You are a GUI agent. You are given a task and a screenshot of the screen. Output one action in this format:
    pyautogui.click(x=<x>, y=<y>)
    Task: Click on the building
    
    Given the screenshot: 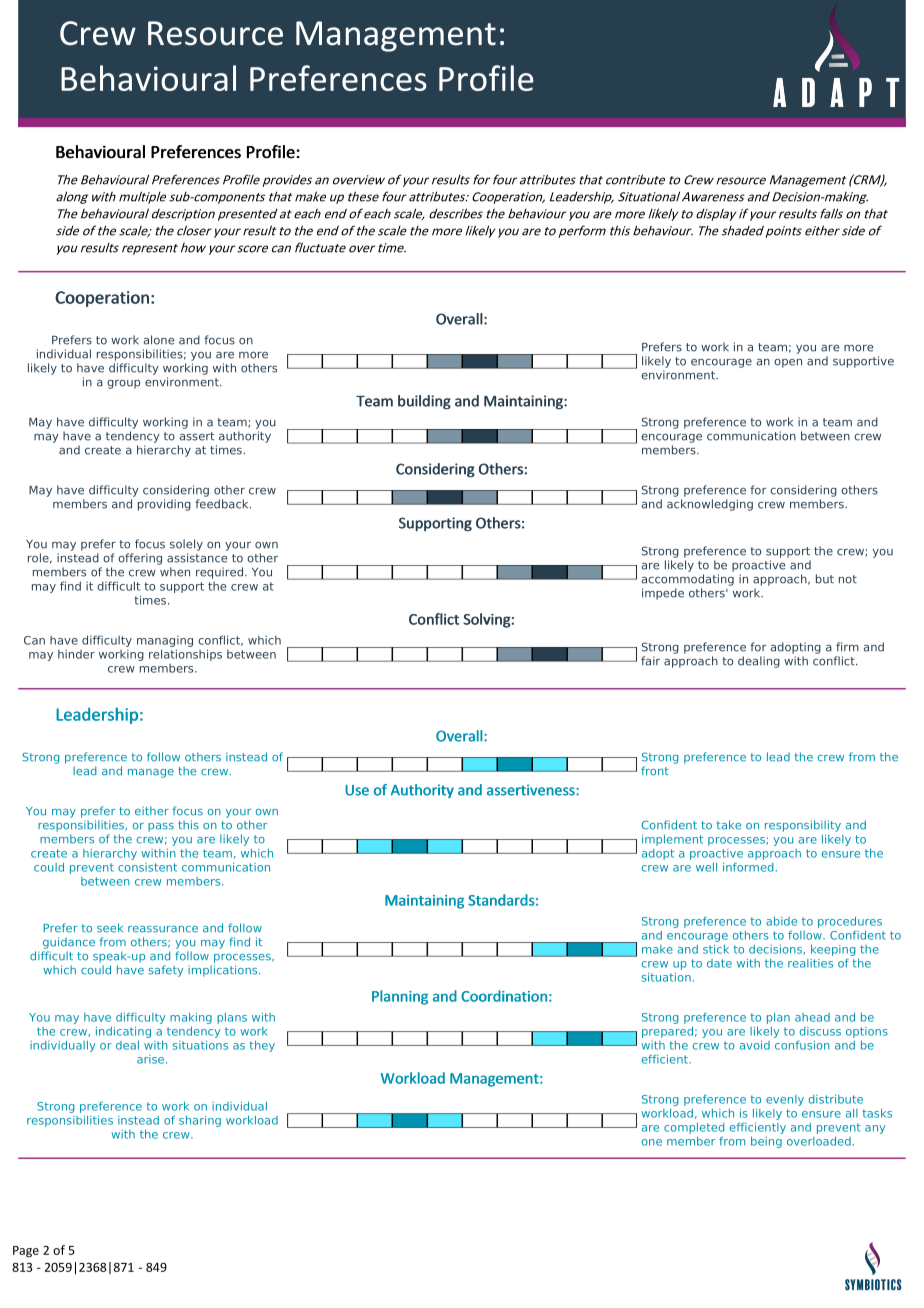 What is the action you would take?
    pyautogui.click(x=424, y=402)
